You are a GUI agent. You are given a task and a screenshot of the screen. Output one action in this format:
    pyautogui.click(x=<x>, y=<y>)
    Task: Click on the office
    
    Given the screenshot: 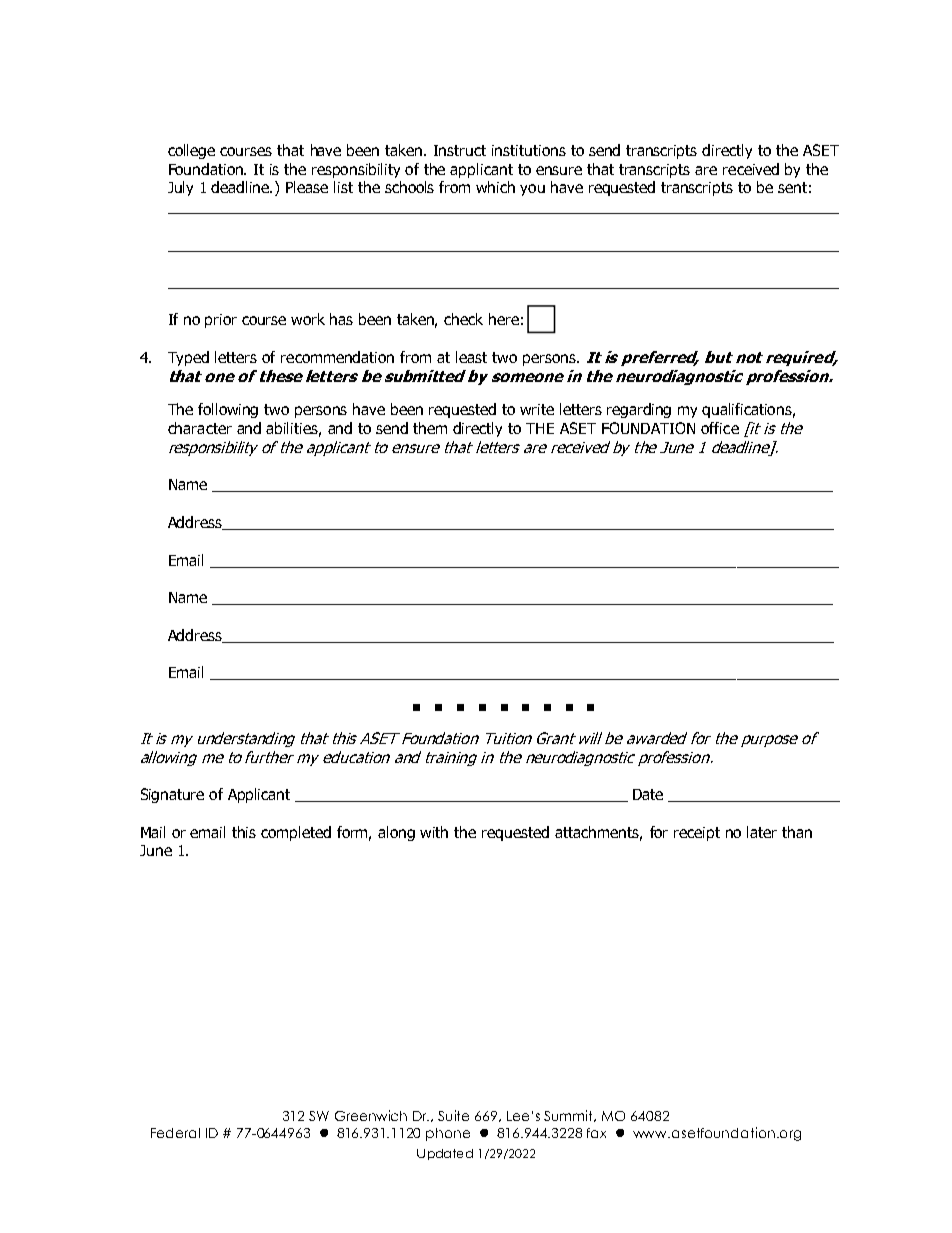 What is the action you would take?
    pyautogui.click(x=720, y=428)
